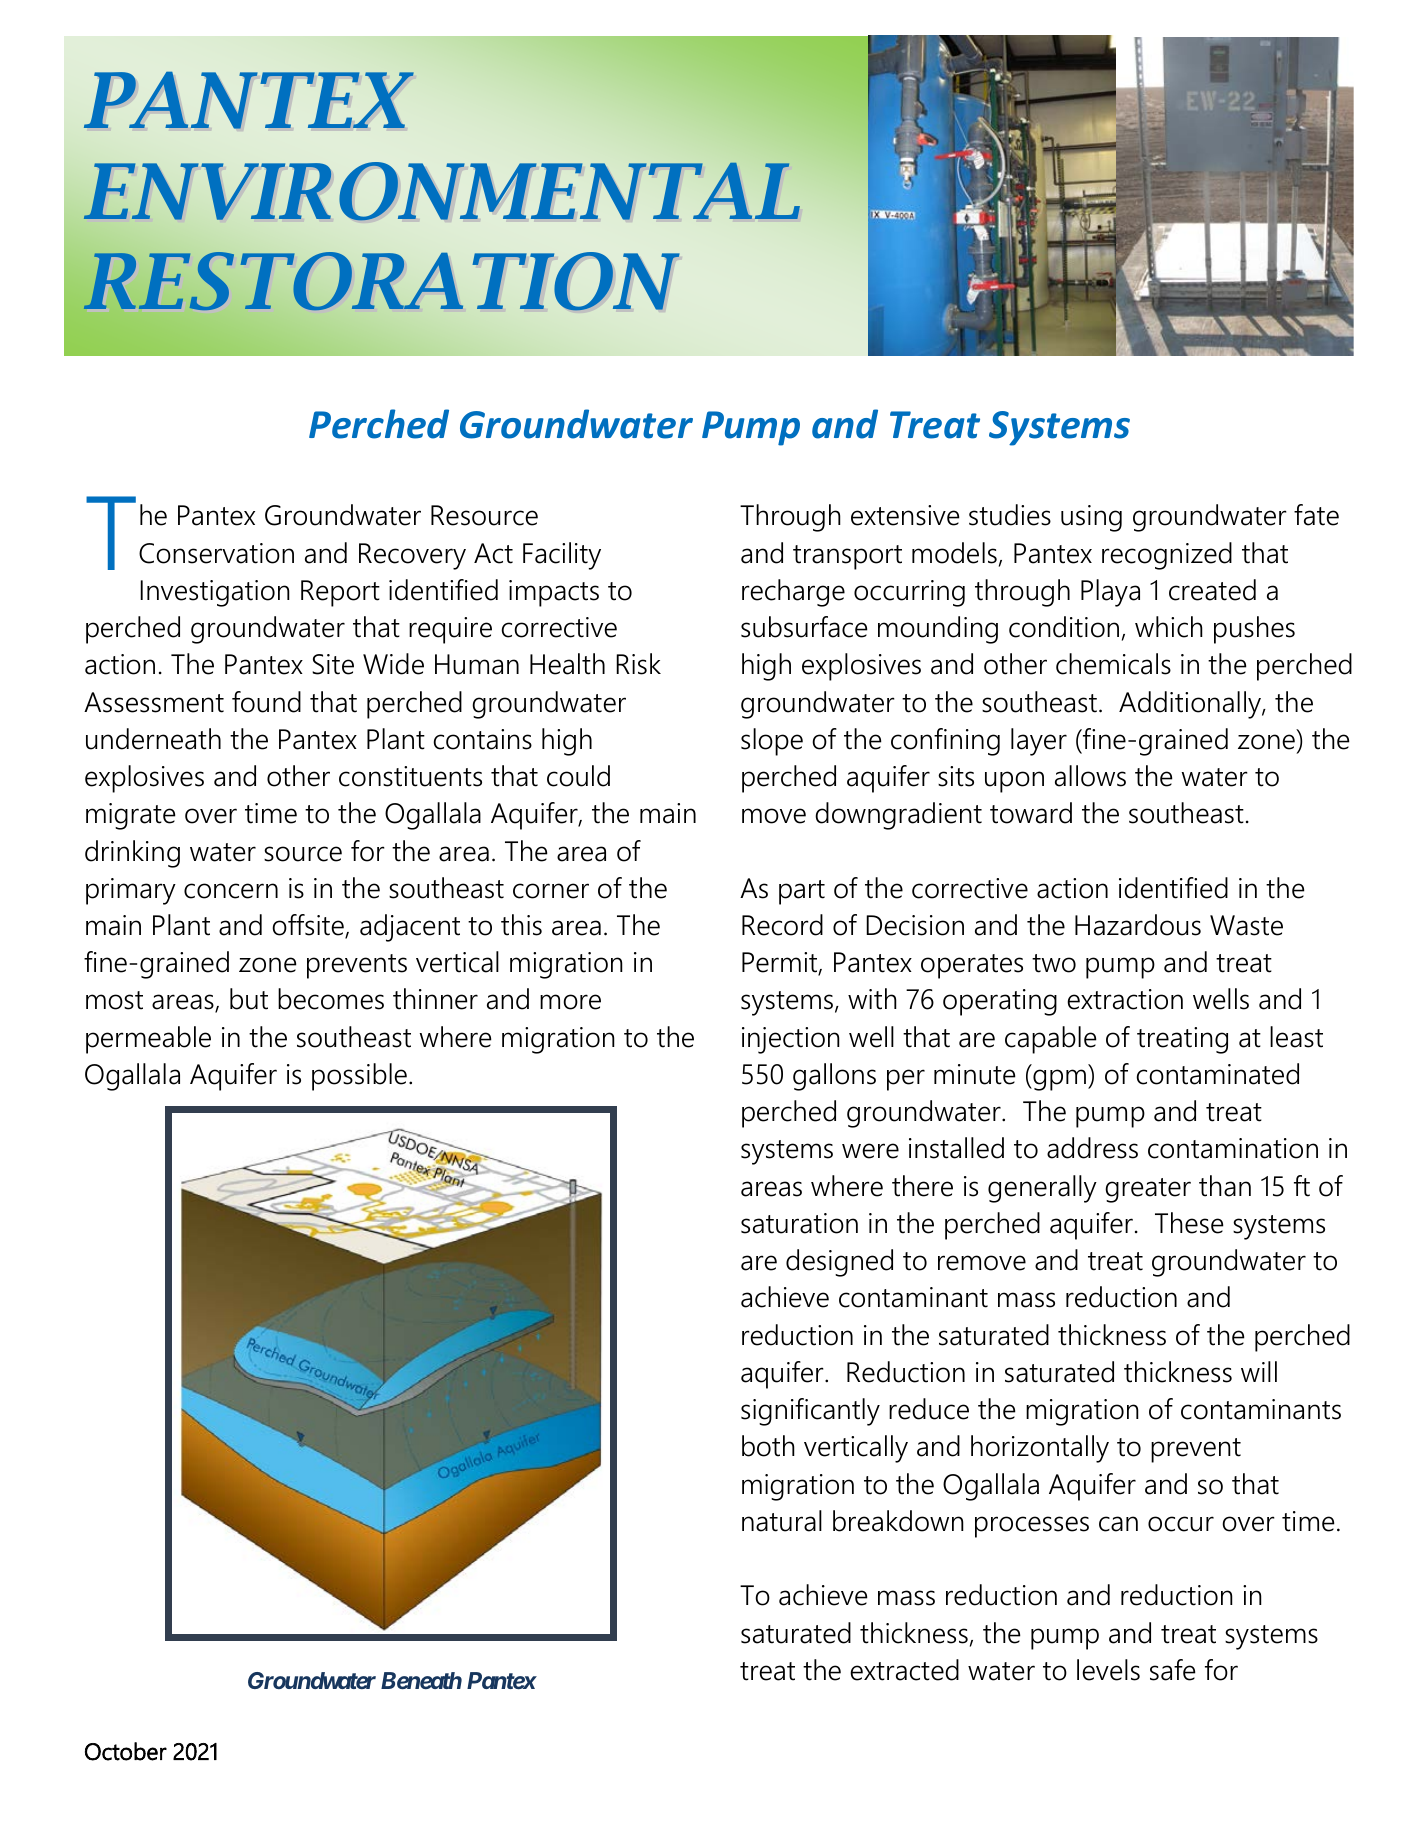  What do you see at coordinates (1031, 813) in the image?
I see `toward` at bounding box center [1031, 813].
